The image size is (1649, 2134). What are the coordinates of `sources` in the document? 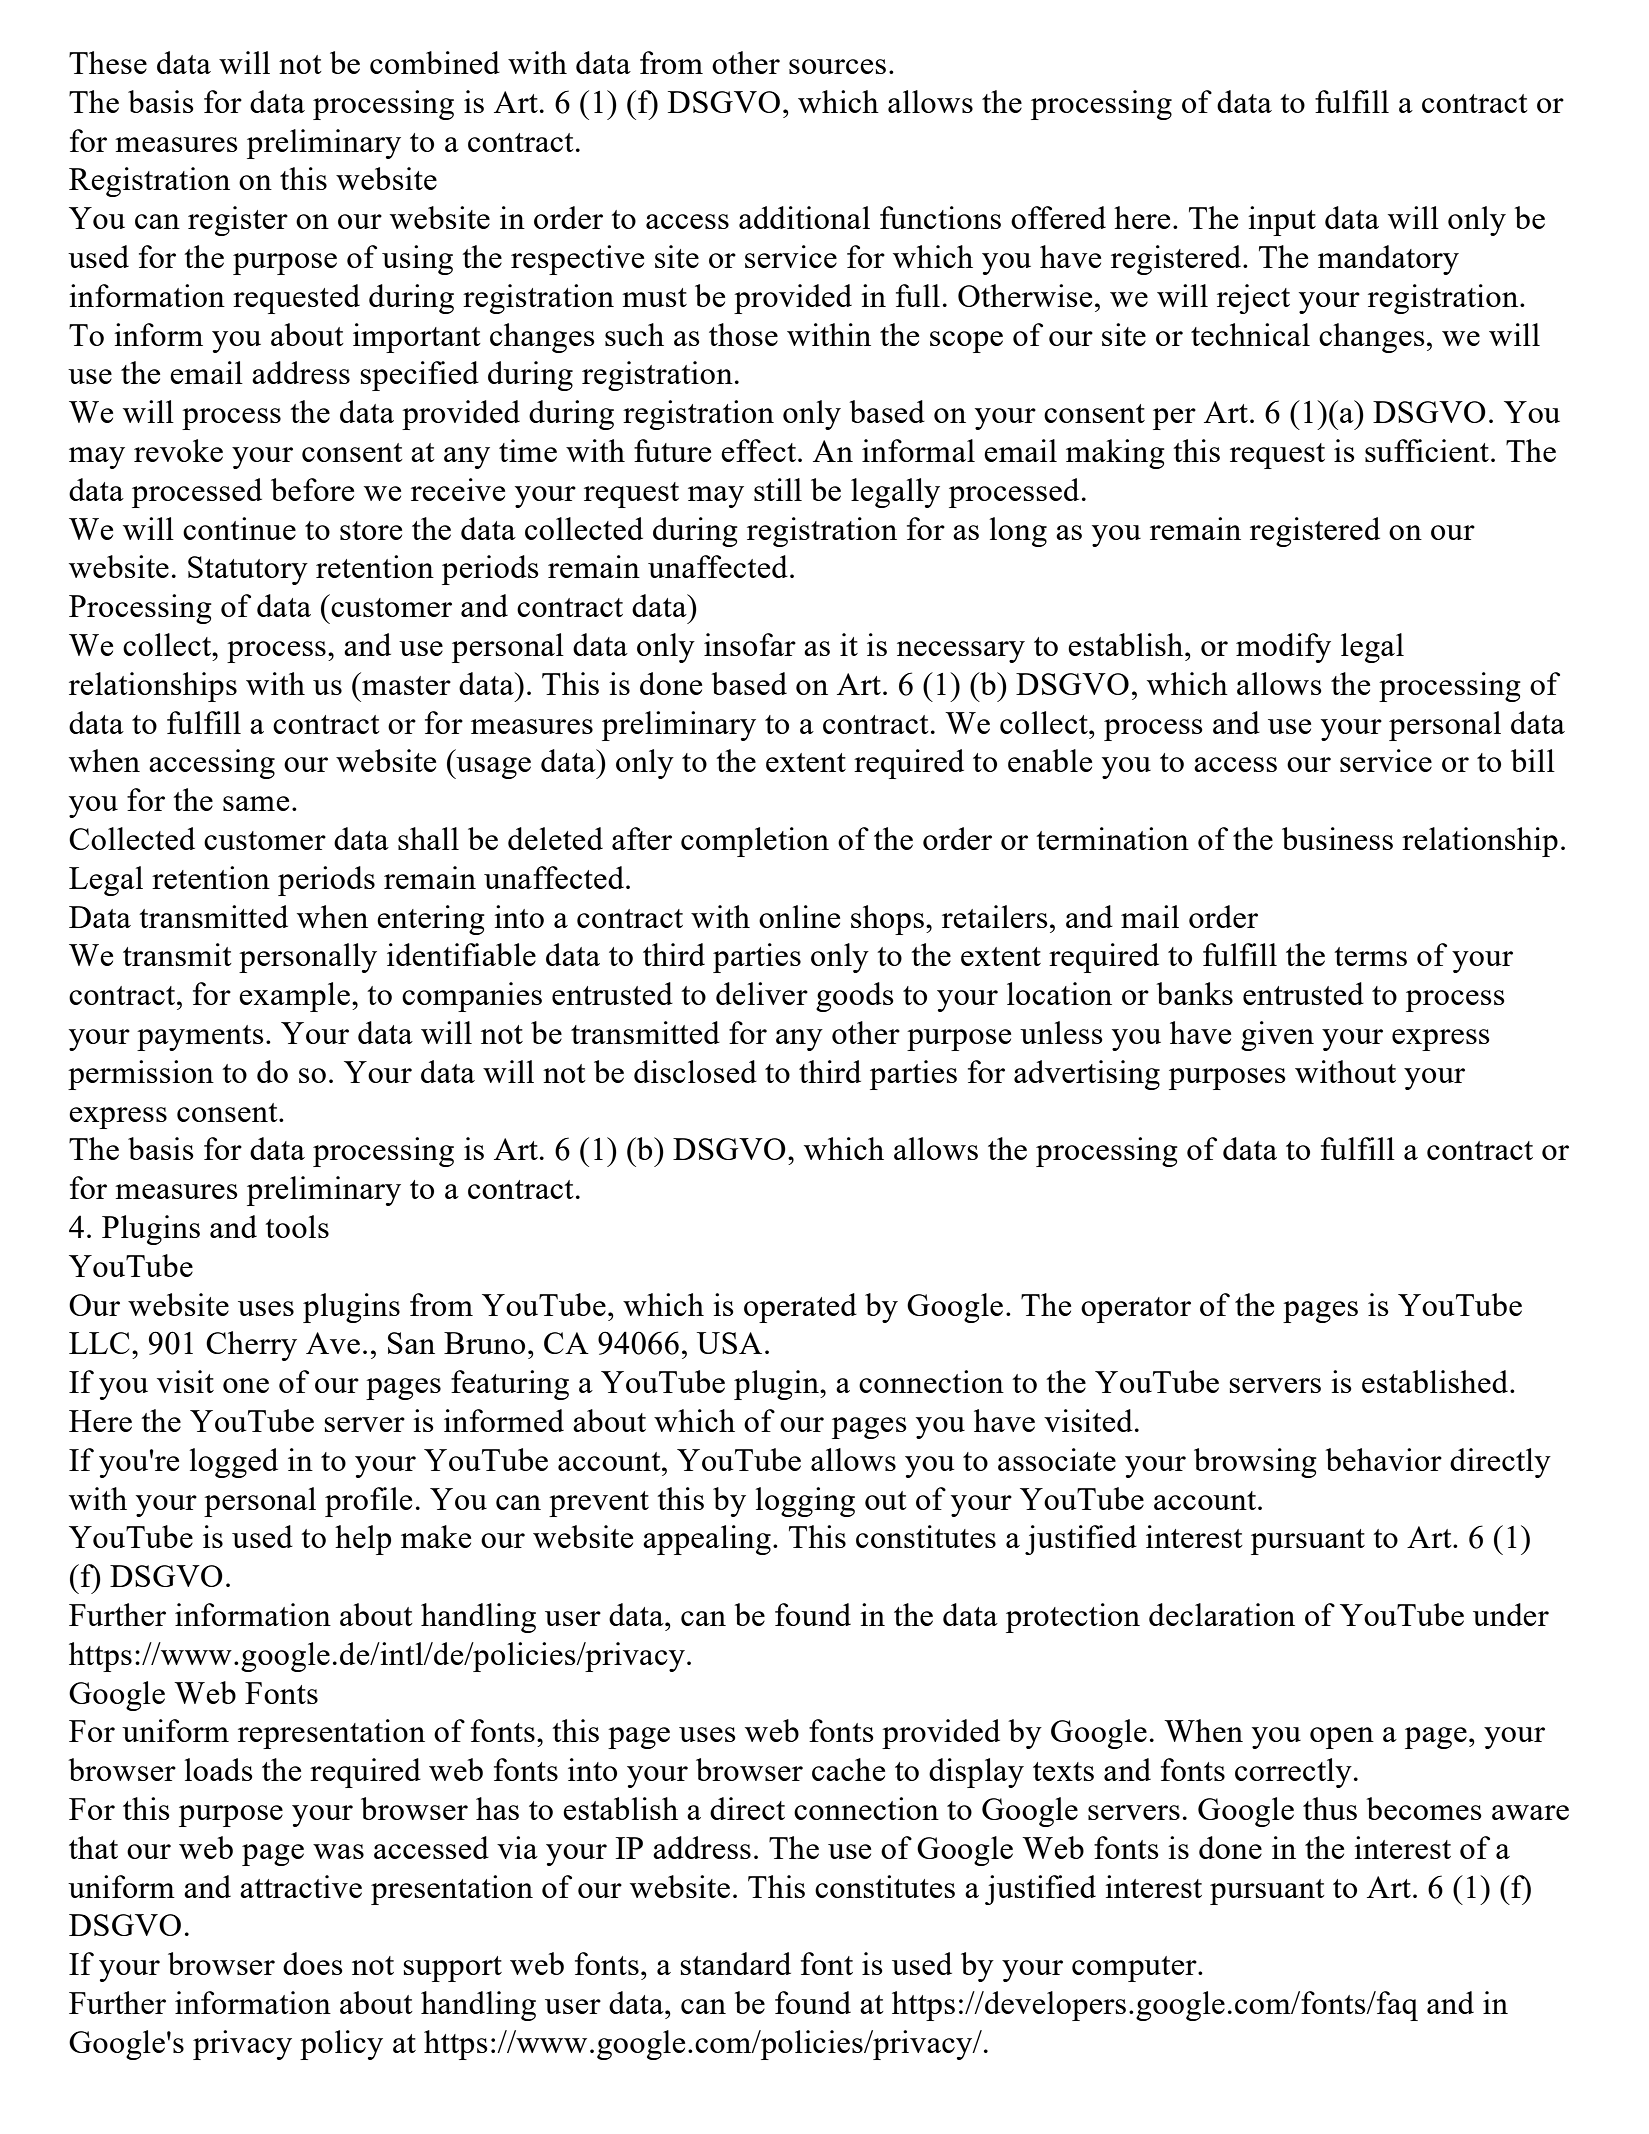 It's located at (837, 66).
